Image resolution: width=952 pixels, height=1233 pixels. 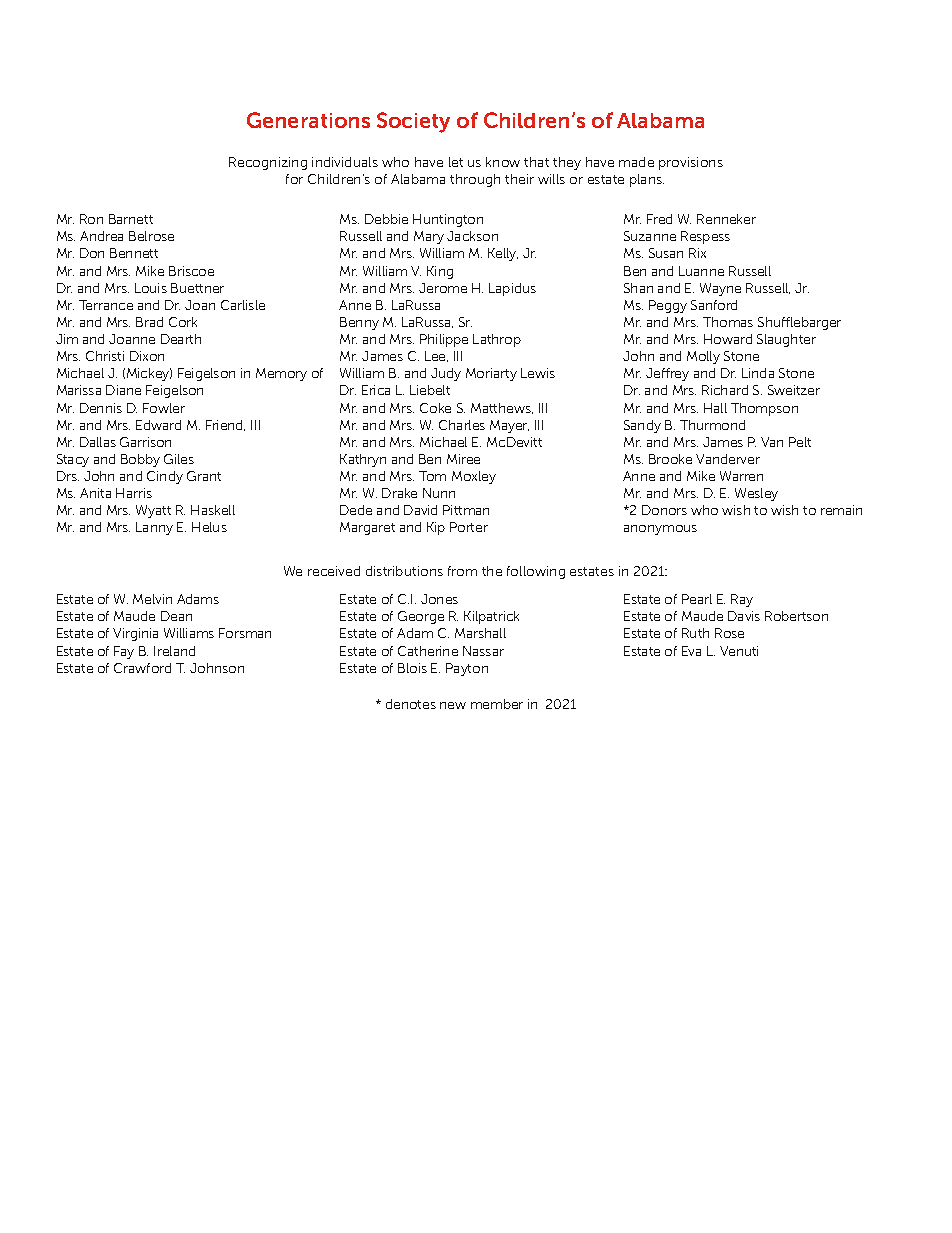 What do you see at coordinates (432, 476) in the screenshot?
I see `Tom` at bounding box center [432, 476].
